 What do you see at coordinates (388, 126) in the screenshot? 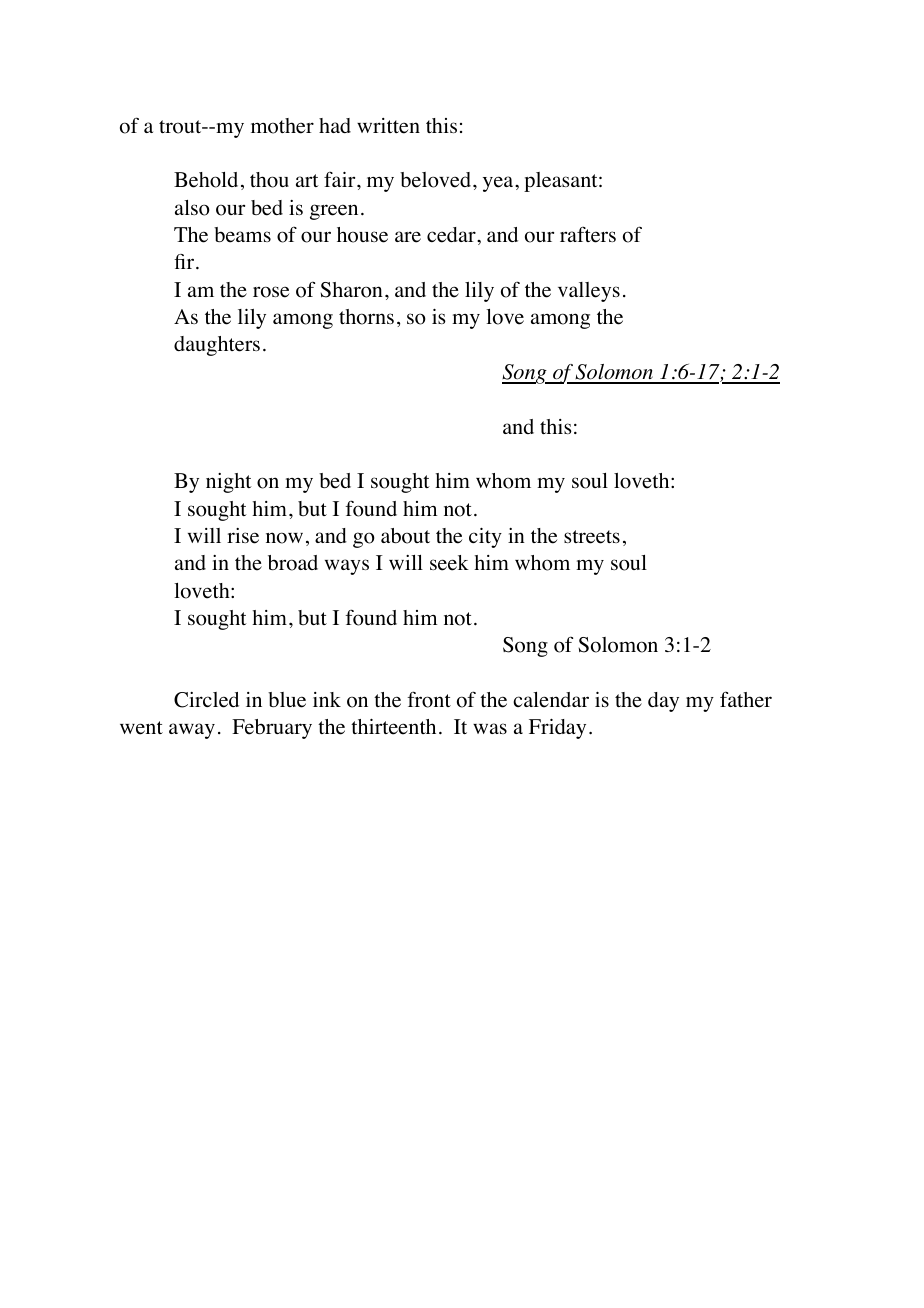
I see `written` at bounding box center [388, 126].
